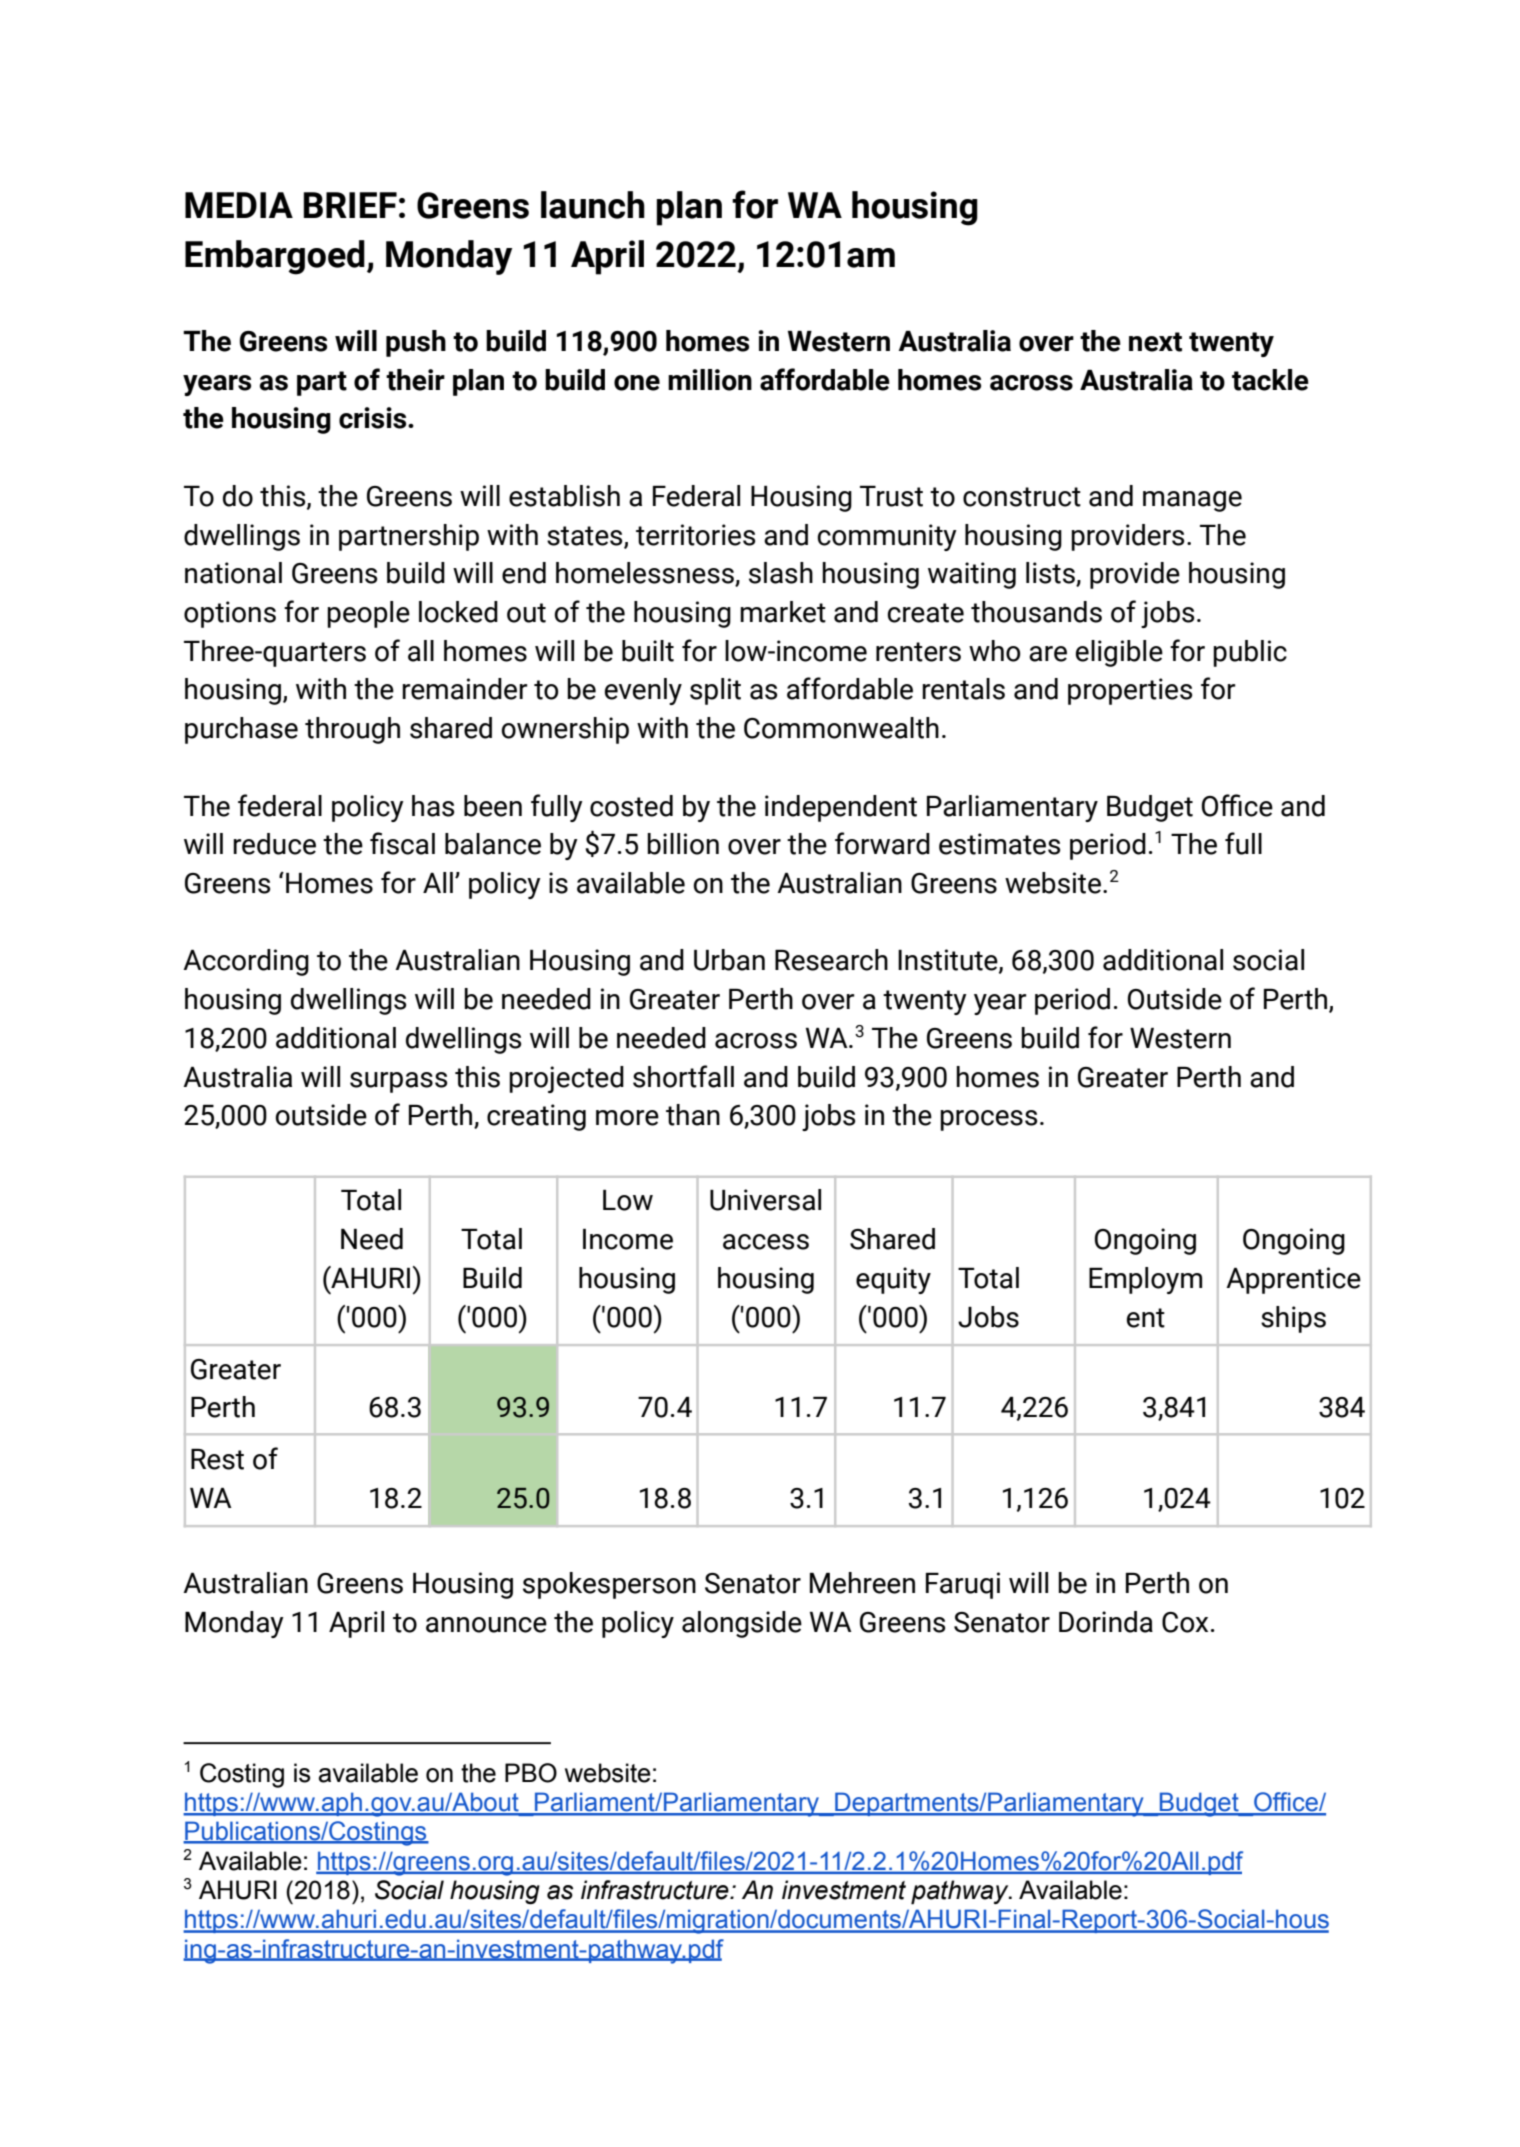 The height and width of the document is (2147, 1520). I want to click on PBO, so click(531, 1773).
